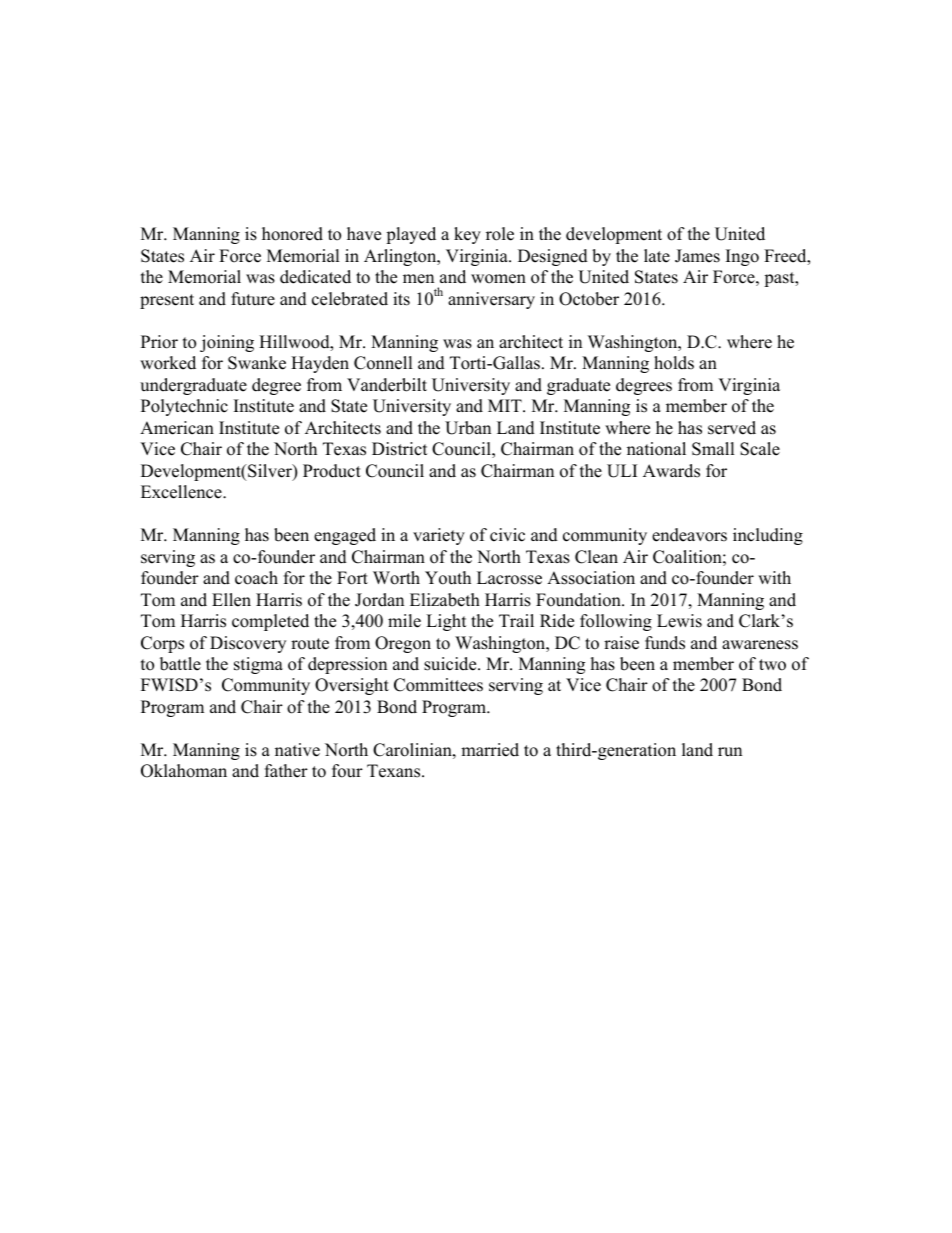 This screenshot has height=1233, width=952. Describe the element at coordinates (387, 385) in the screenshot. I see `Vanderbilt` at that location.
